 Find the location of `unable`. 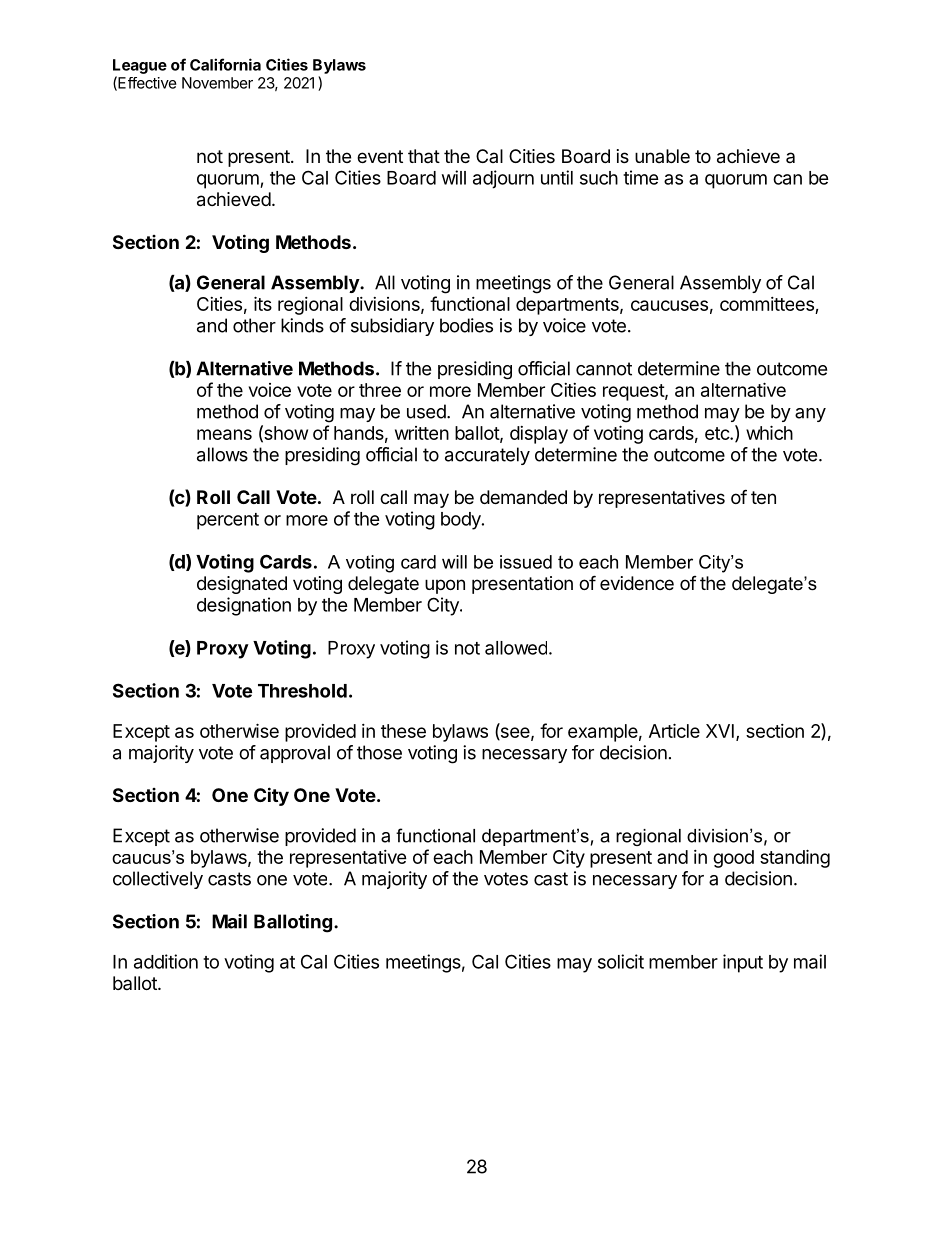

unable is located at coordinates (662, 156).
